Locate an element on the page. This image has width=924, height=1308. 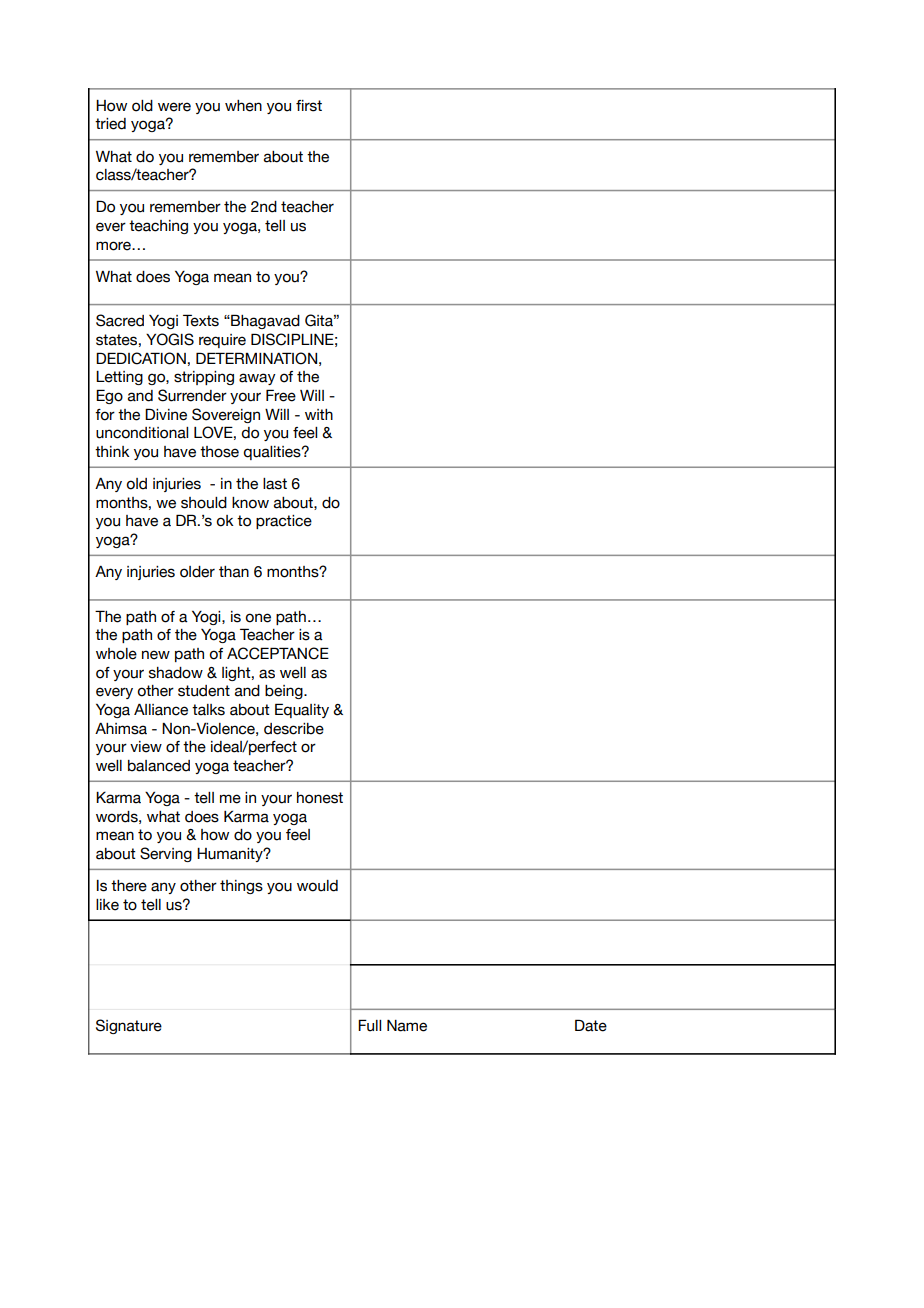
Equality is located at coordinates (302, 710).
